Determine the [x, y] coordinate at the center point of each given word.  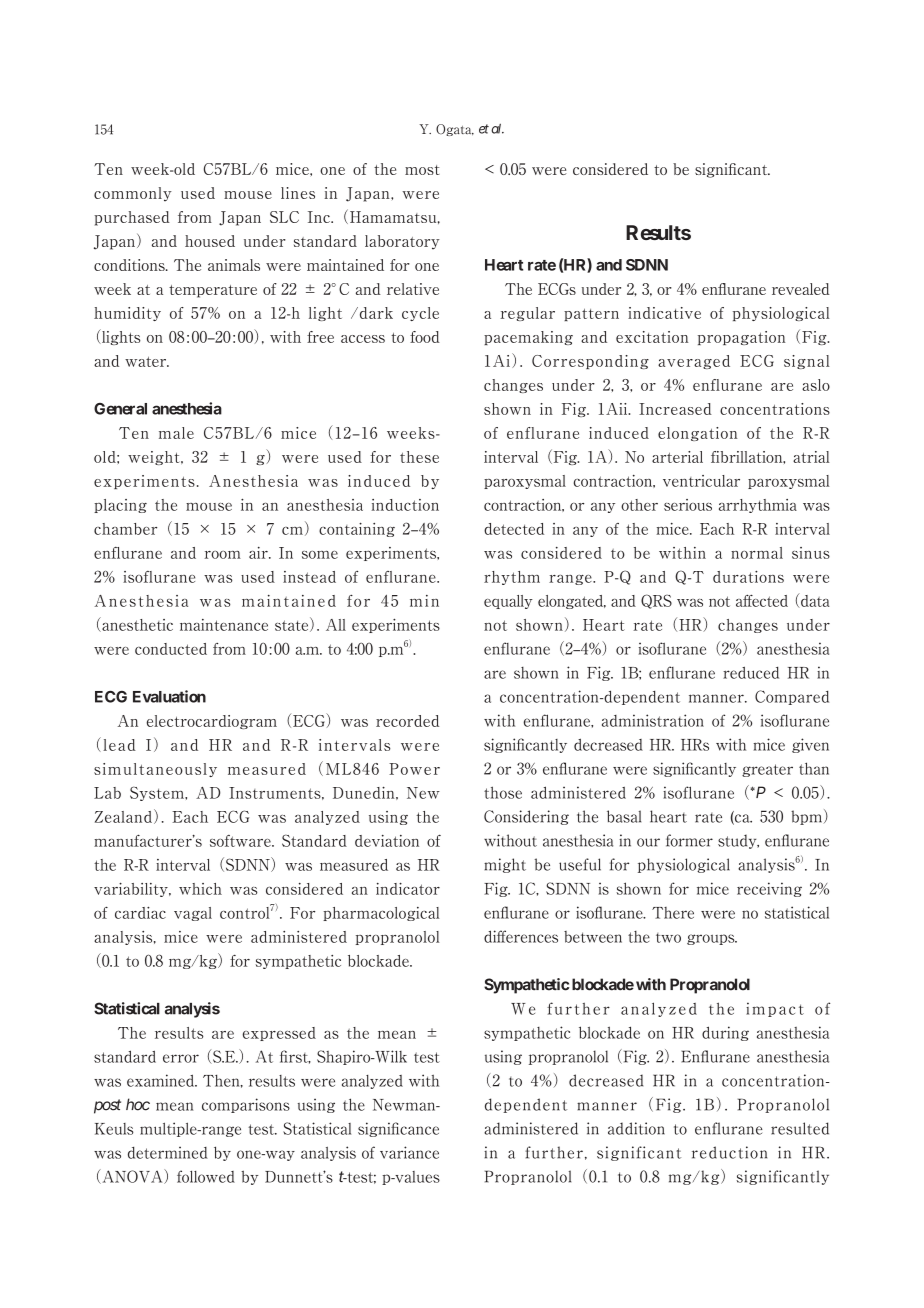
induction [405, 505]
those [503, 792]
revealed [801, 289]
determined [168, 1152]
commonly [133, 194]
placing [120, 506]
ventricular [701, 481]
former [689, 840]
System [158, 793]
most [422, 170]
